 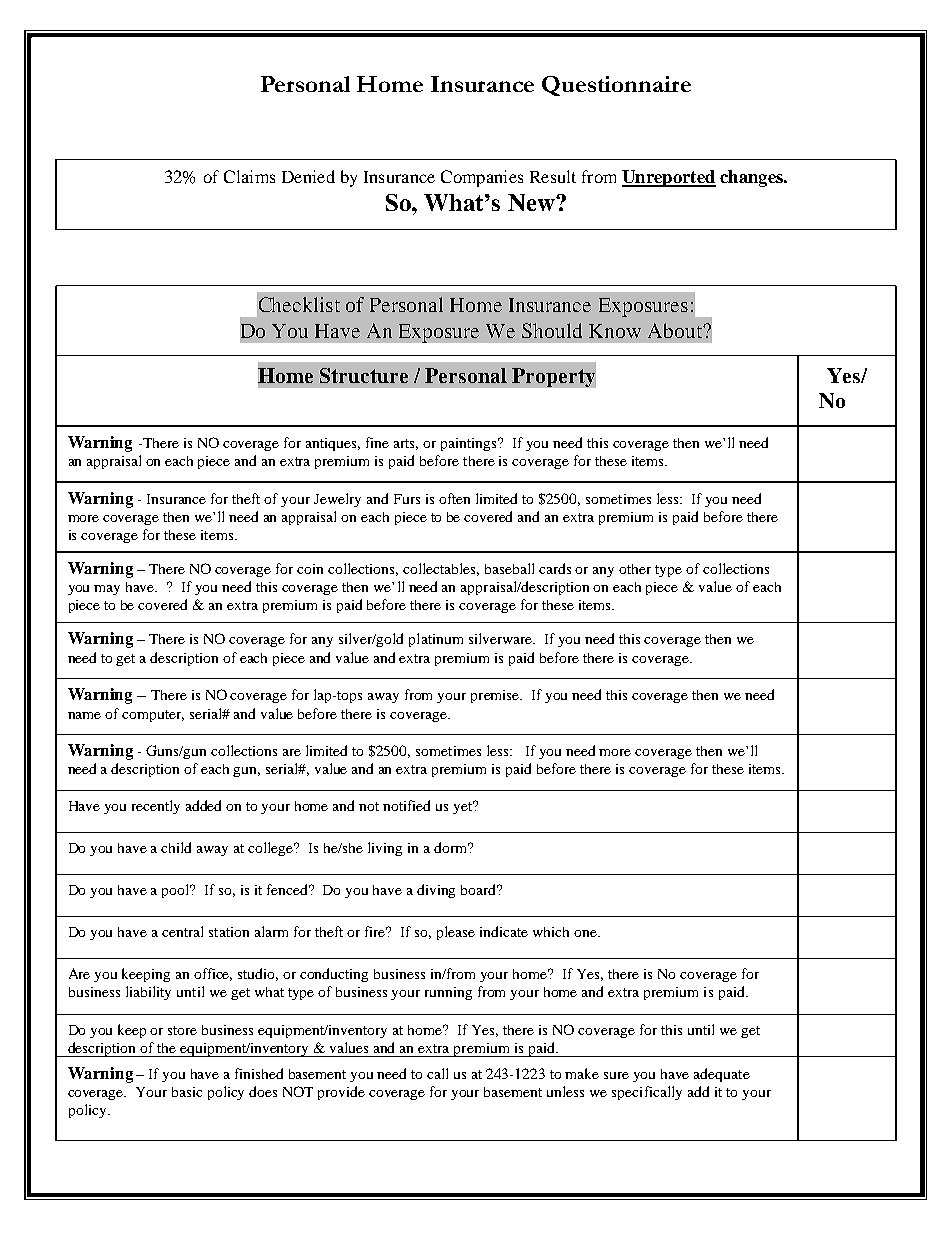 What do you see at coordinates (586, 933) in the document?
I see `one` at bounding box center [586, 933].
